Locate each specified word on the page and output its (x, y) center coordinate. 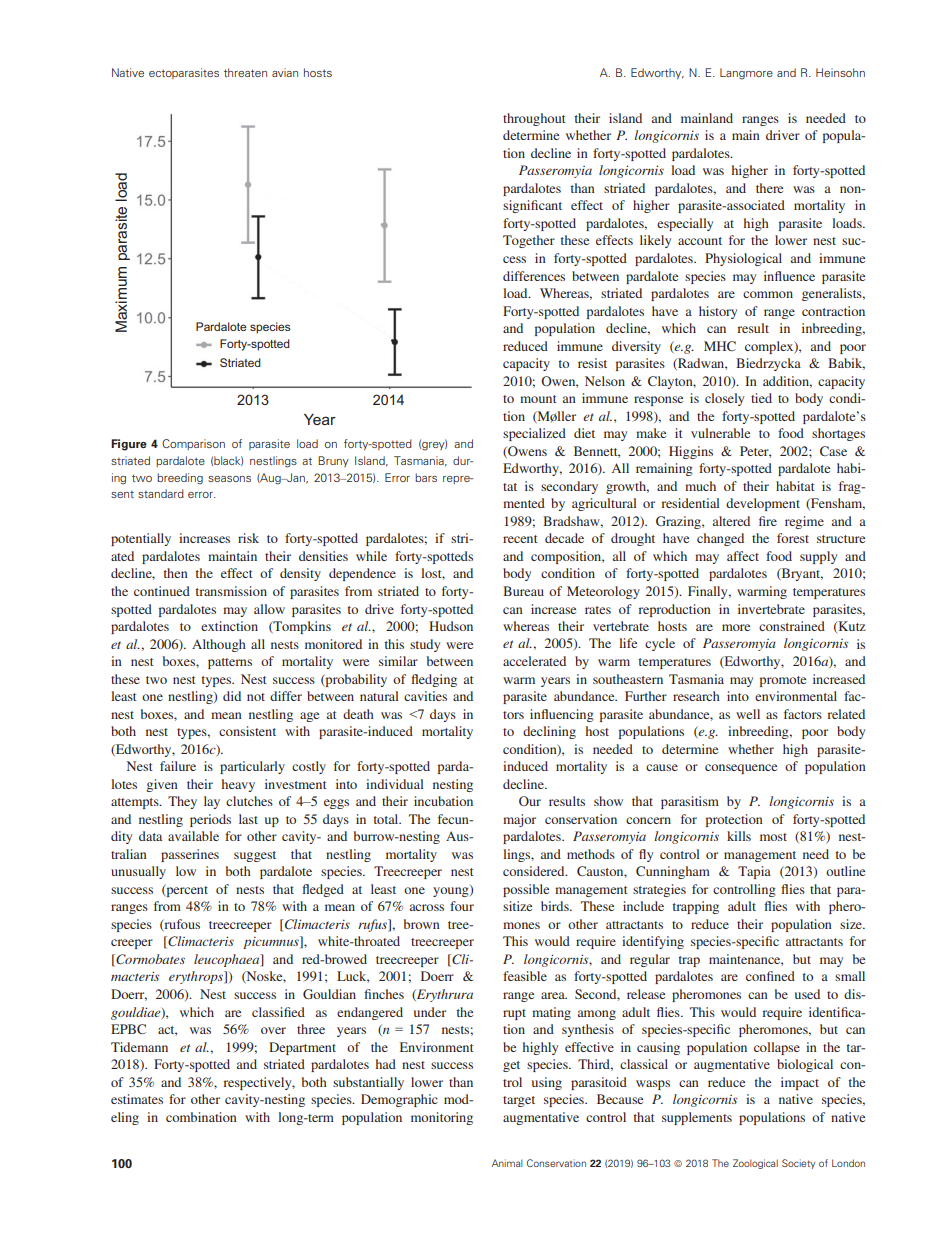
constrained (792, 626)
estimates (137, 1099)
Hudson (451, 626)
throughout (534, 119)
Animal (507, 1163)
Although (219, 645)
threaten (245, 72)
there (769, 188)
